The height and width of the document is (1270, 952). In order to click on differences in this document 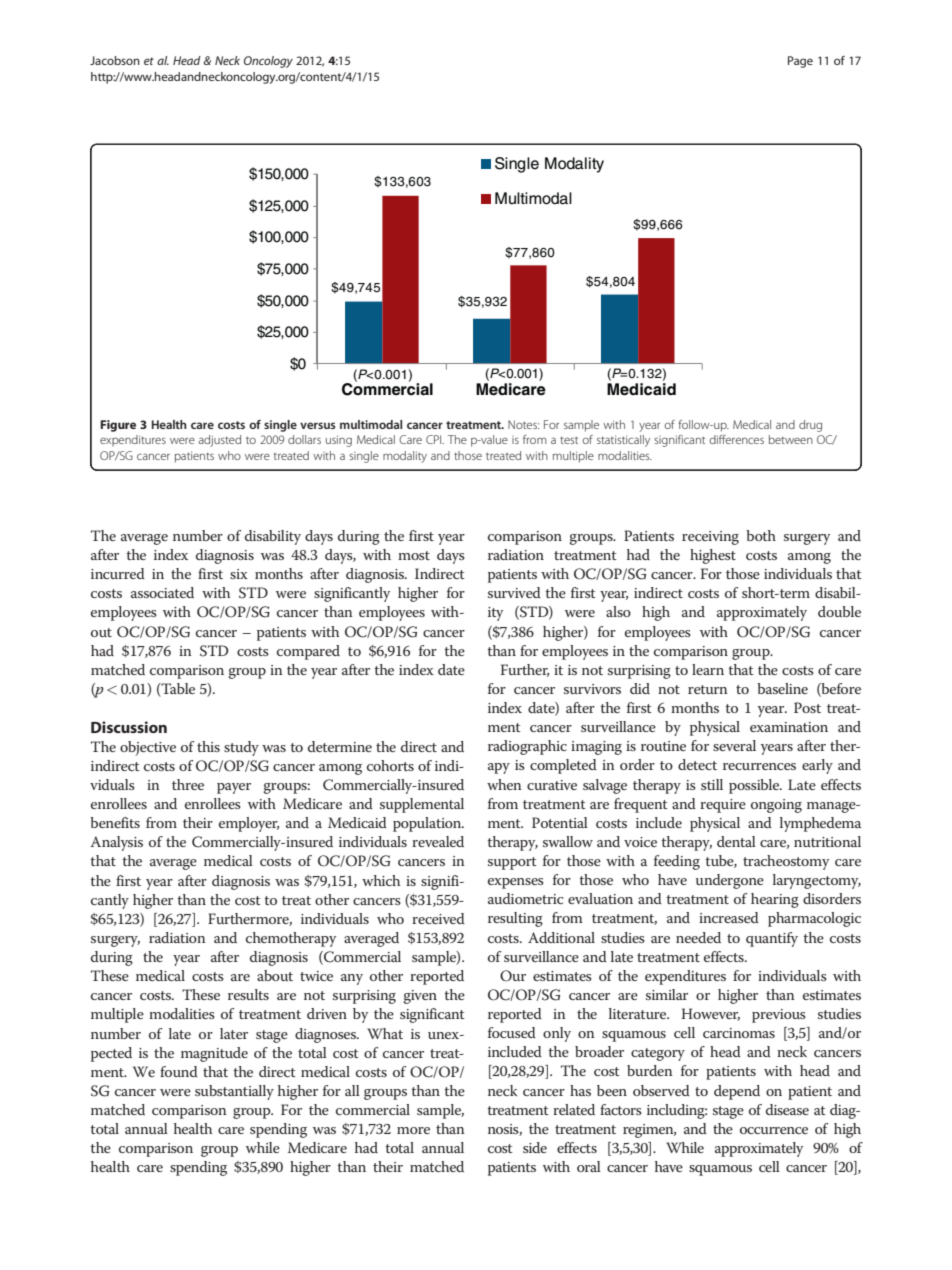, I will do `click(736, 439)`.
